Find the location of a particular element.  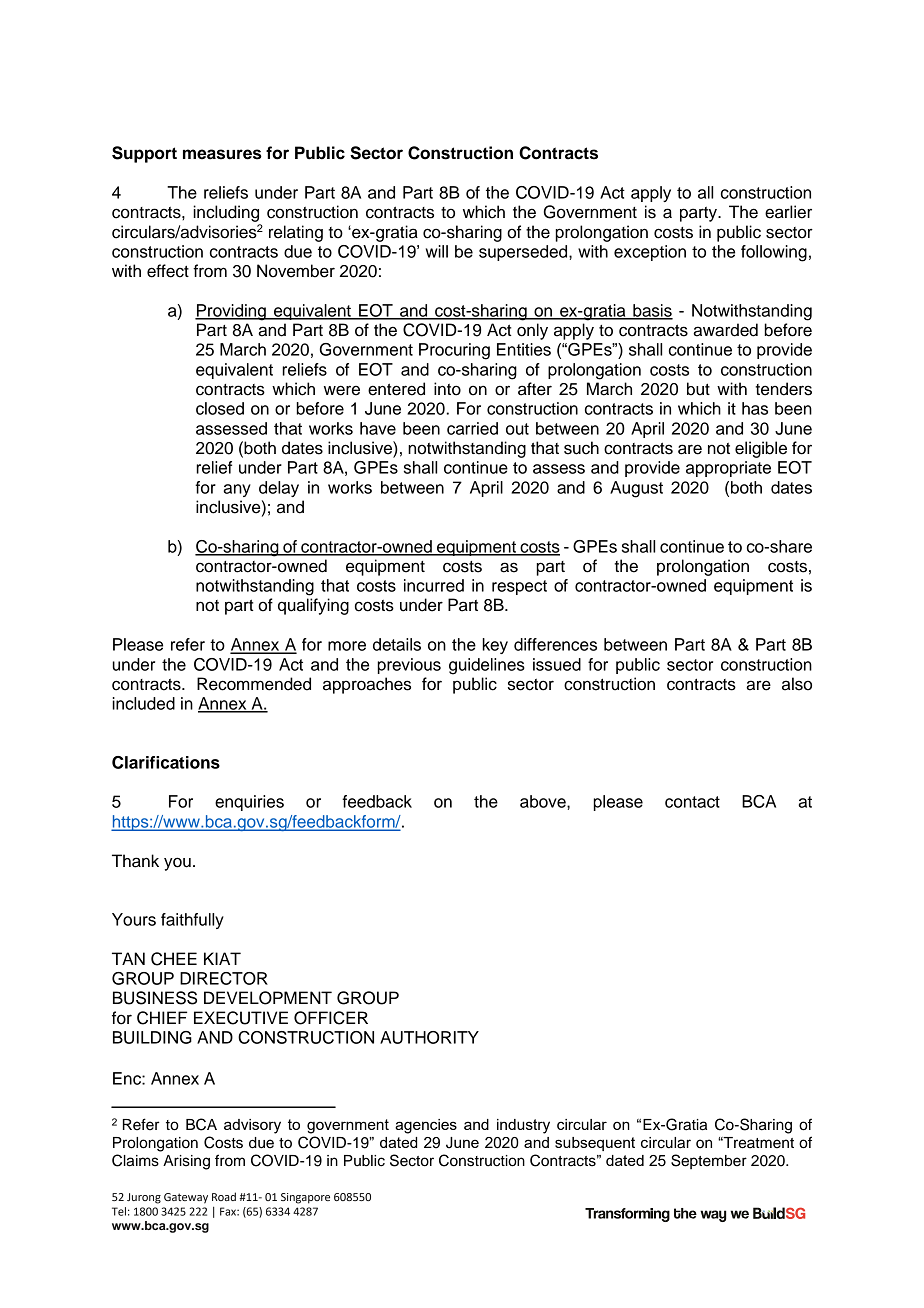

Recommended is located at coordinates (254, 684).
